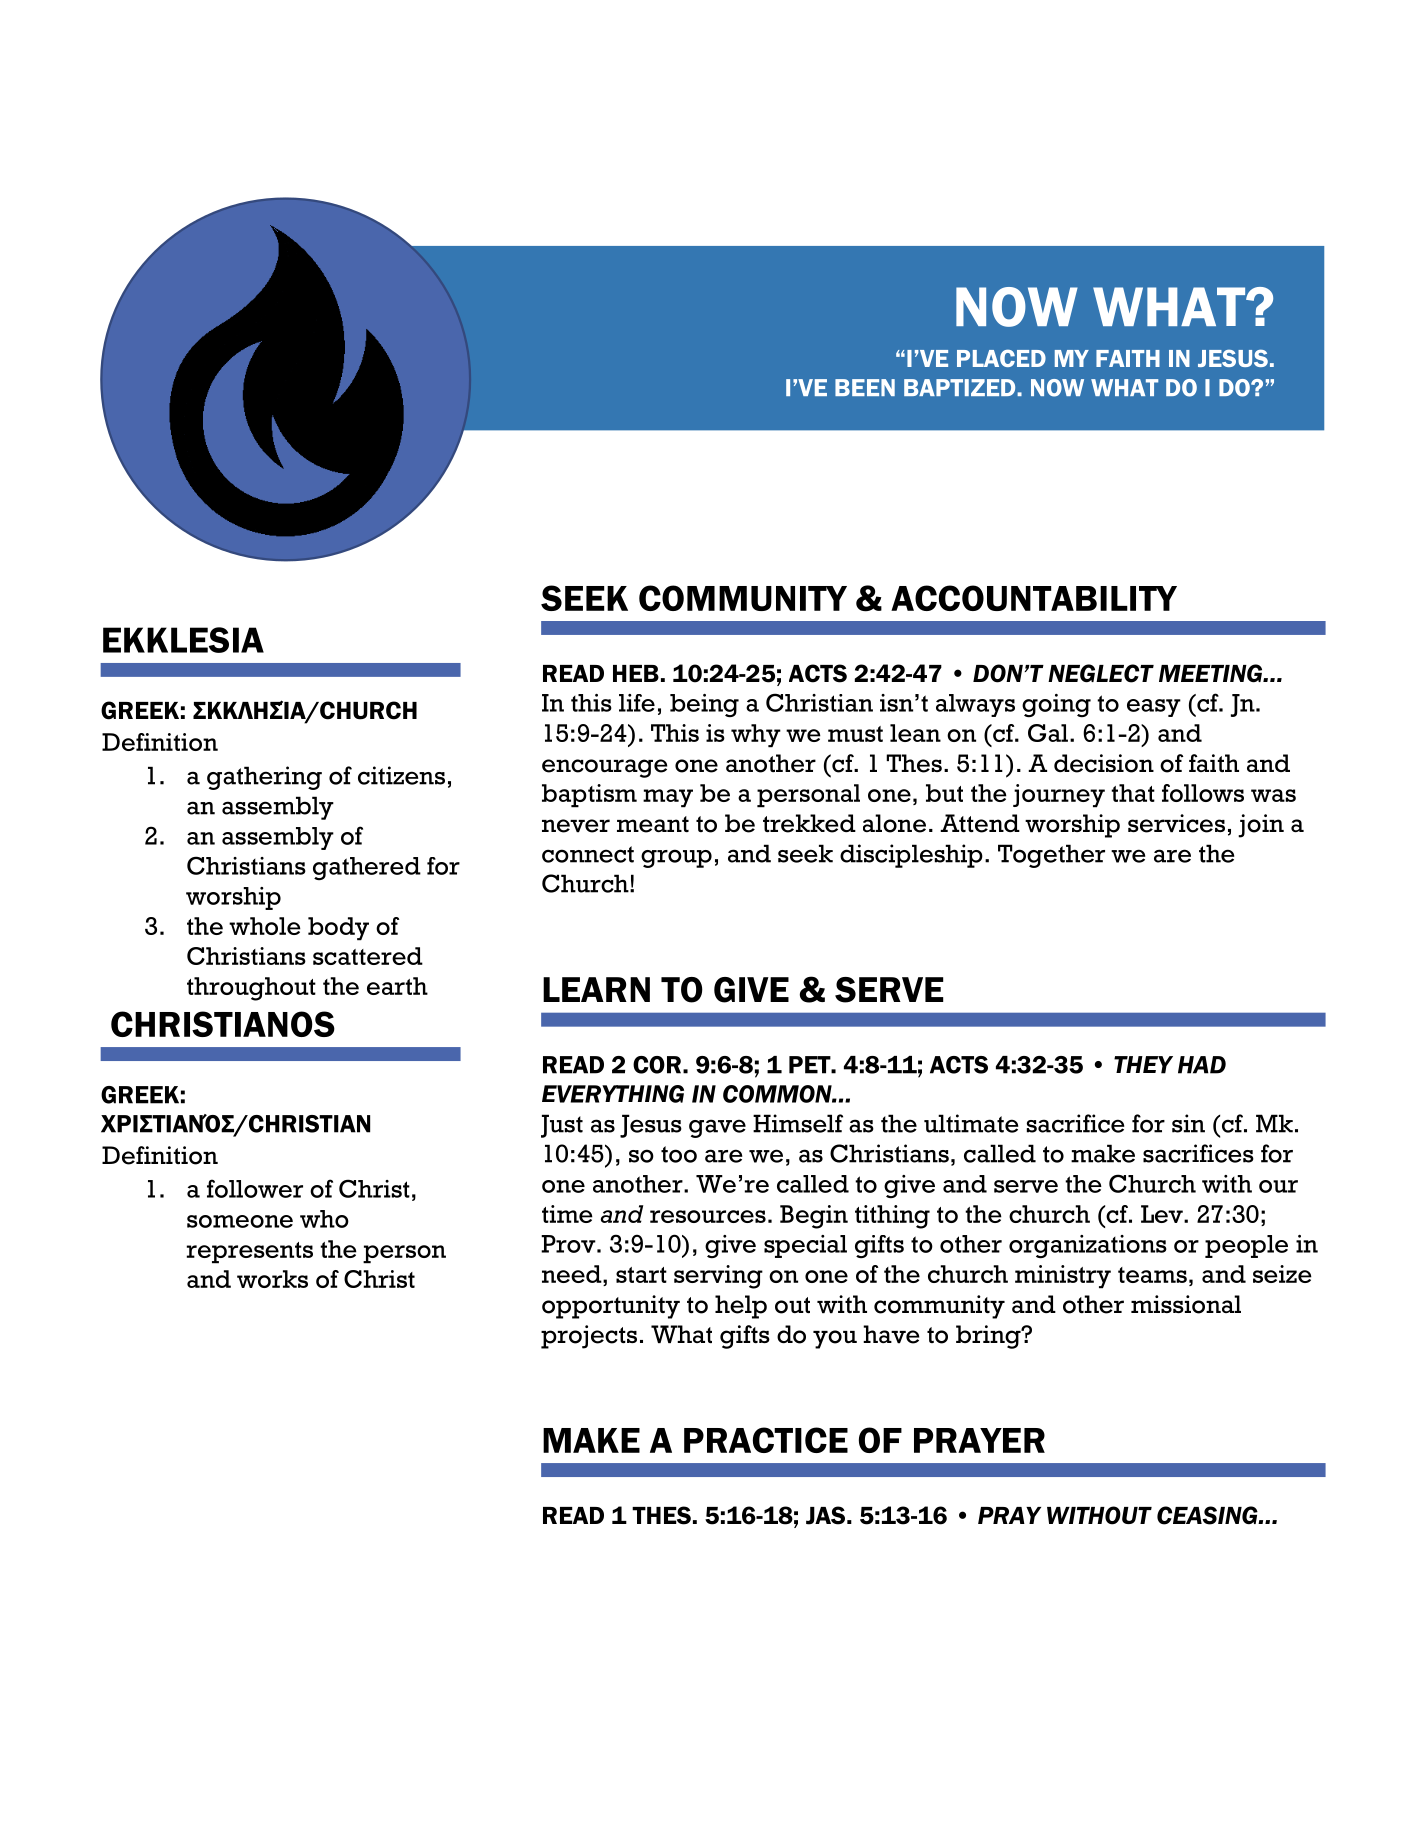 This screenshot has width=1426, height=1845. What do you see at coordinates (814, 1217) in the screenshot?
I see `Begin` at bounding box center [814, 1217].
